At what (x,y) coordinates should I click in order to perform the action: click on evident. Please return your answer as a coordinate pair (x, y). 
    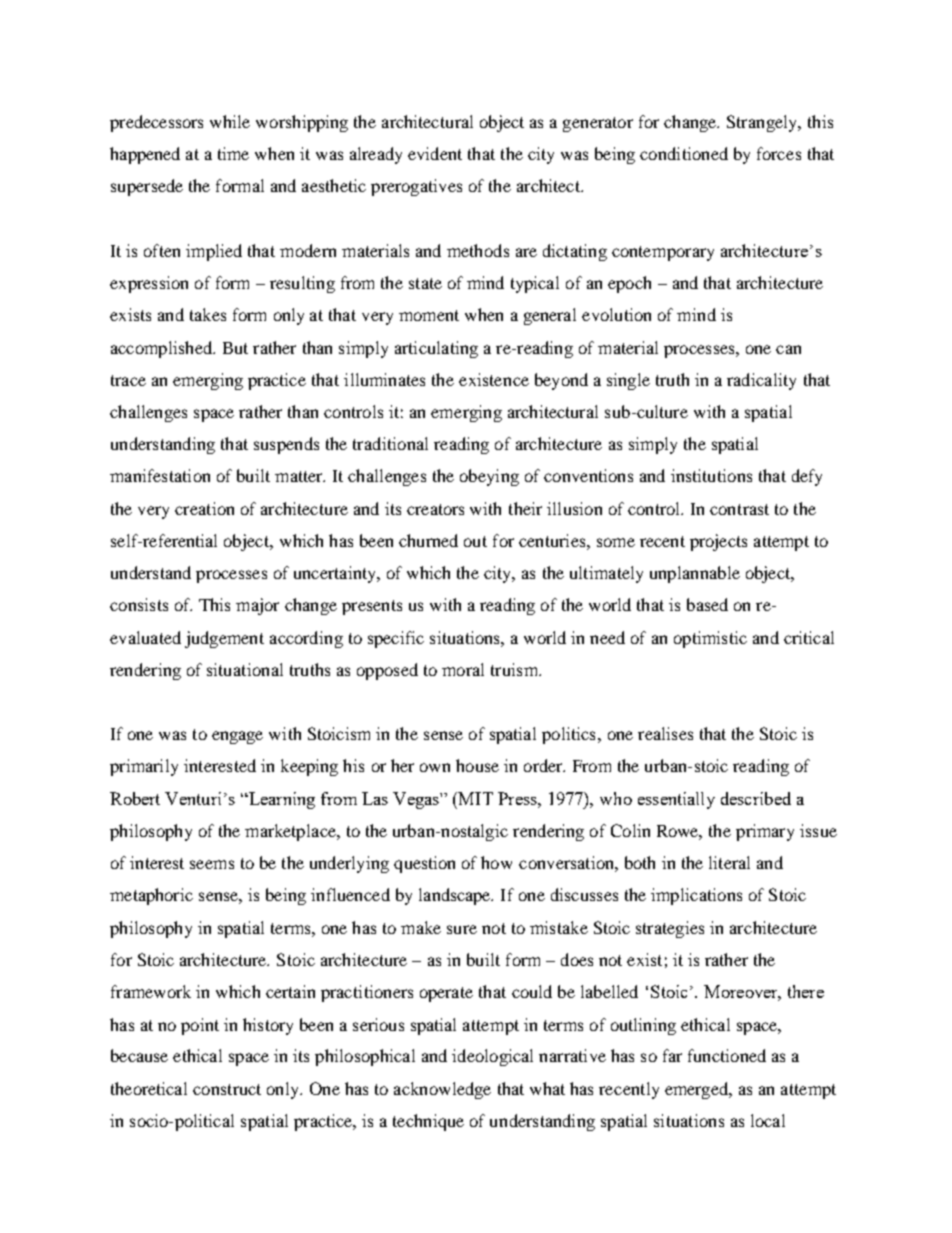
    Looking at the image, I should click on (435, 153).
